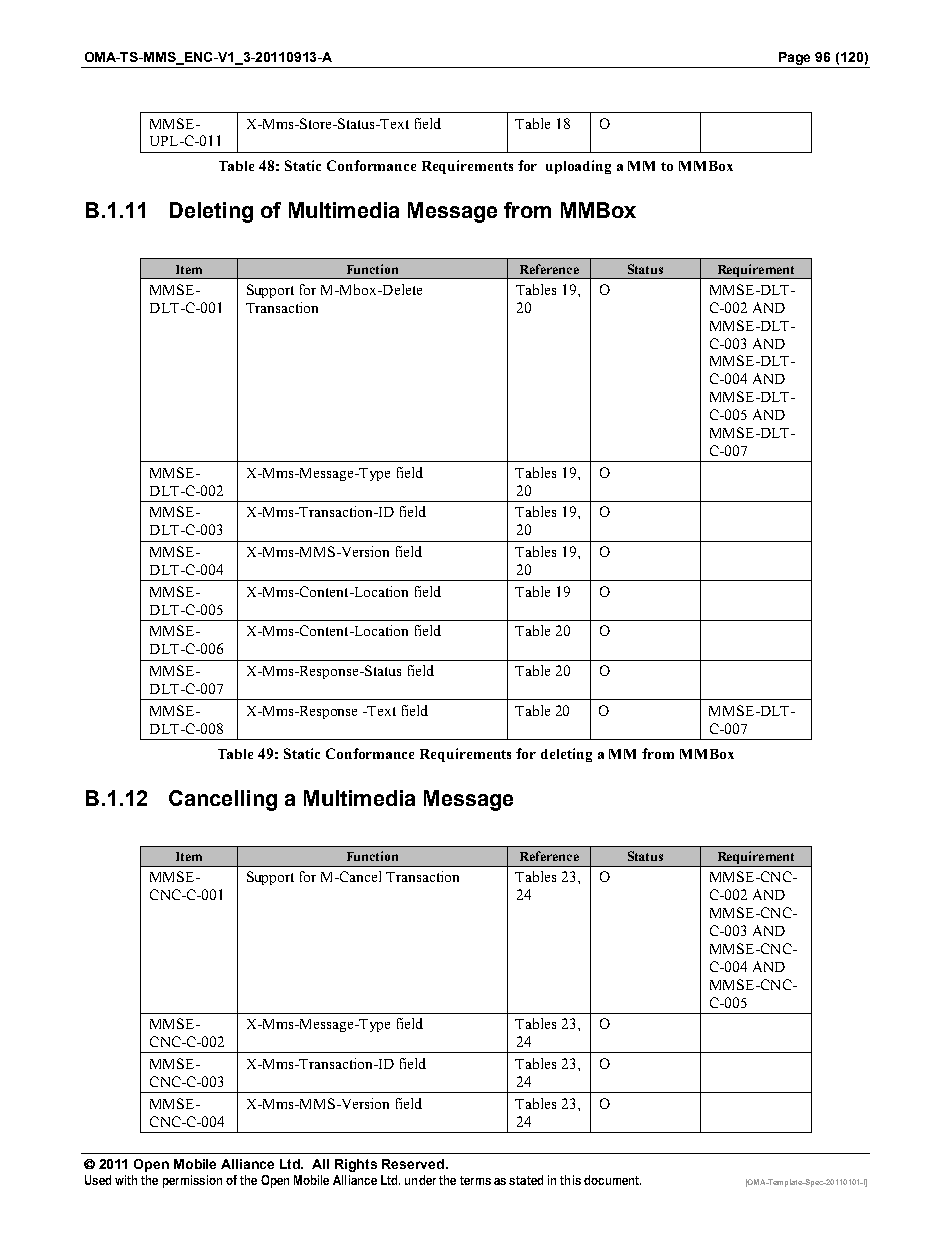  I want to click on Reserved, so click(414, 1164).
